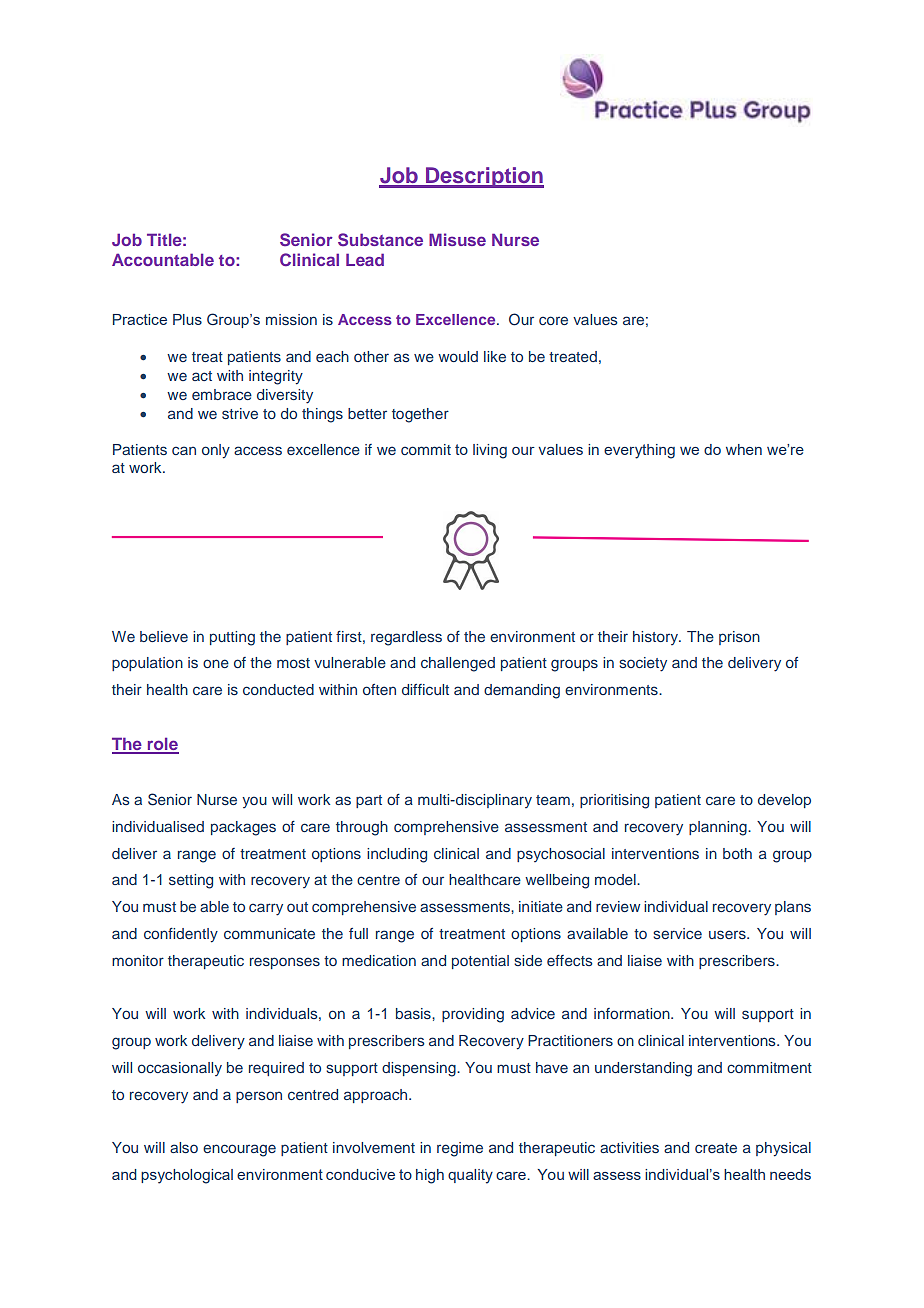 The image size is (924, 1308). I want to click on packages, so click(243, 828).
